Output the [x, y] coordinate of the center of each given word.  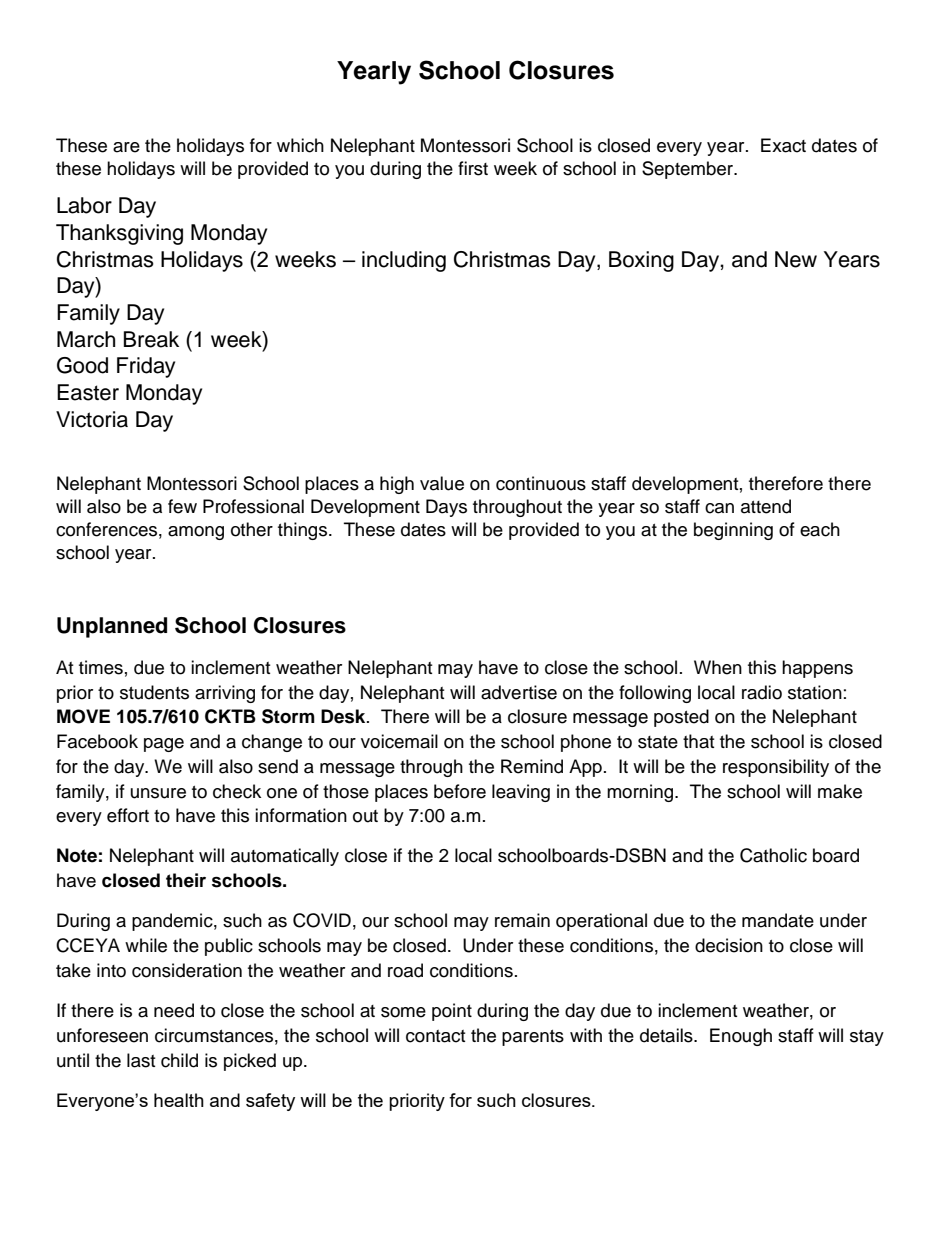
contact [435, 1036]
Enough [741, 1037]
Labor [84, 205]
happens [817, 669]
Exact [783, 145]
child [179, 1060]
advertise [519, 692]
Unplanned [112, 627]
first [473, 168]
